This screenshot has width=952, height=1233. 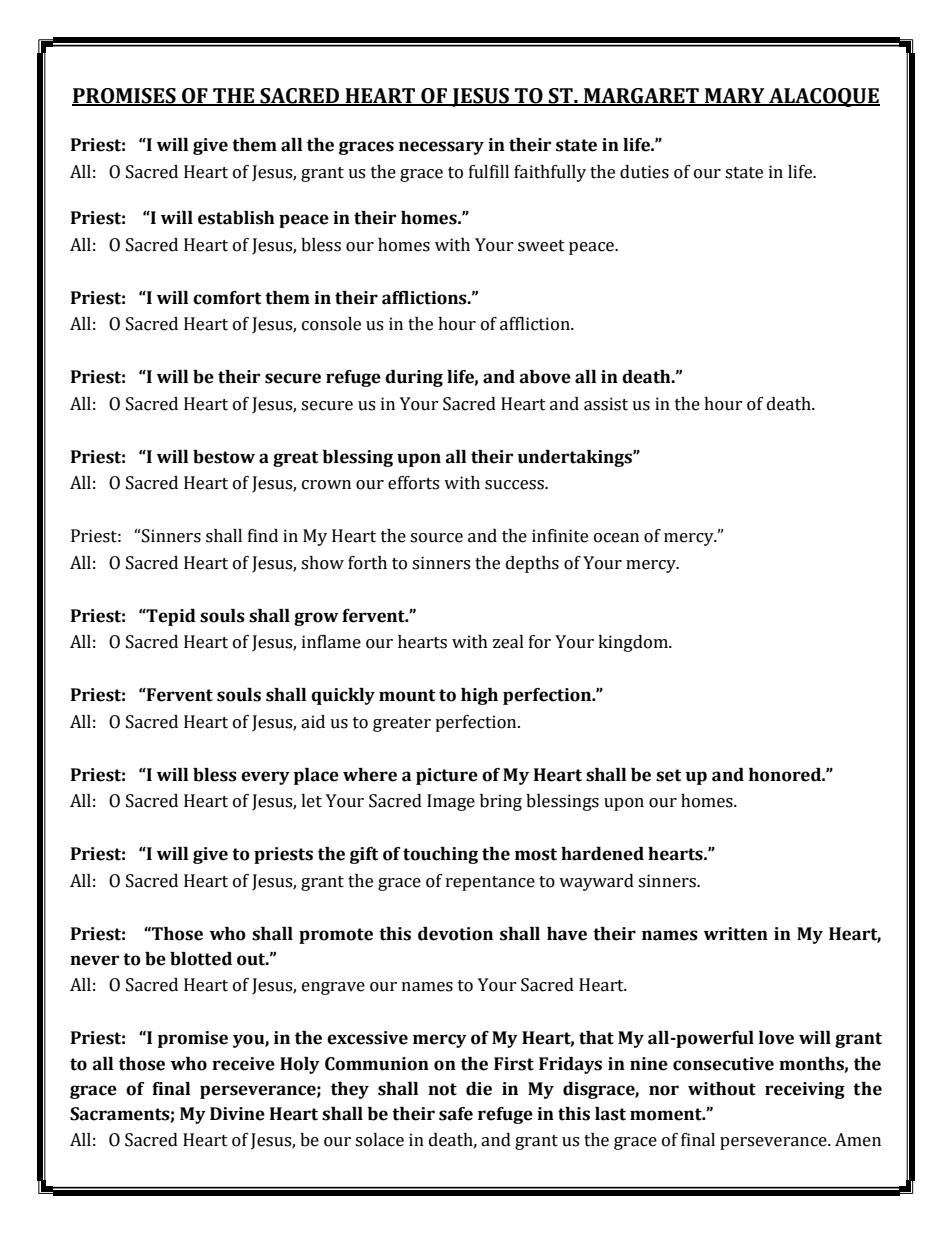 What do you see at coordinates (616, 538) in the screenshot?
I see `ocean` at bounding box center [616, 538].
